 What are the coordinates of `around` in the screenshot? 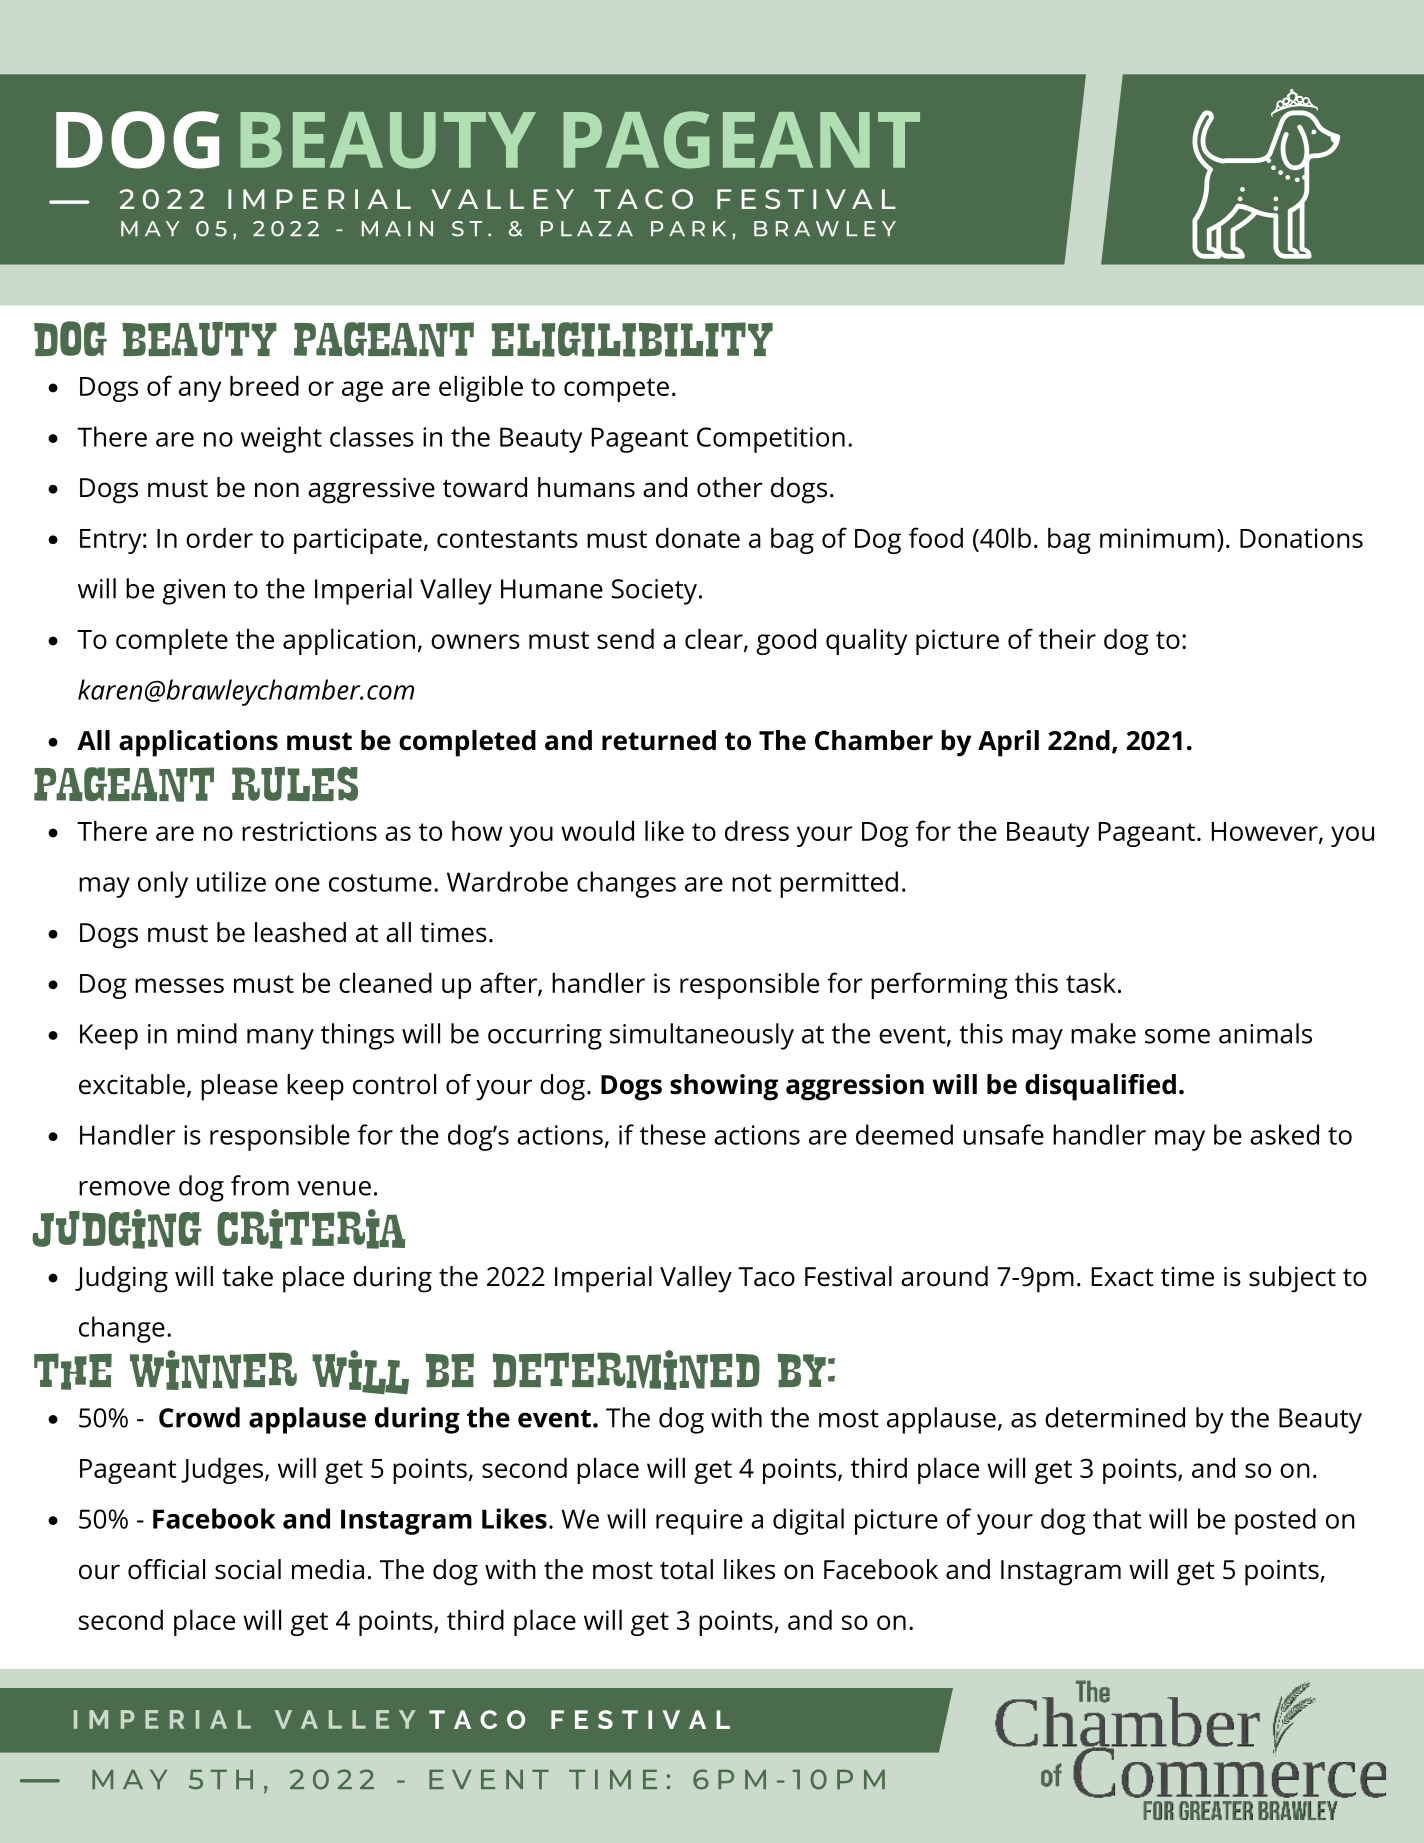 It's located at (944, 1276).
